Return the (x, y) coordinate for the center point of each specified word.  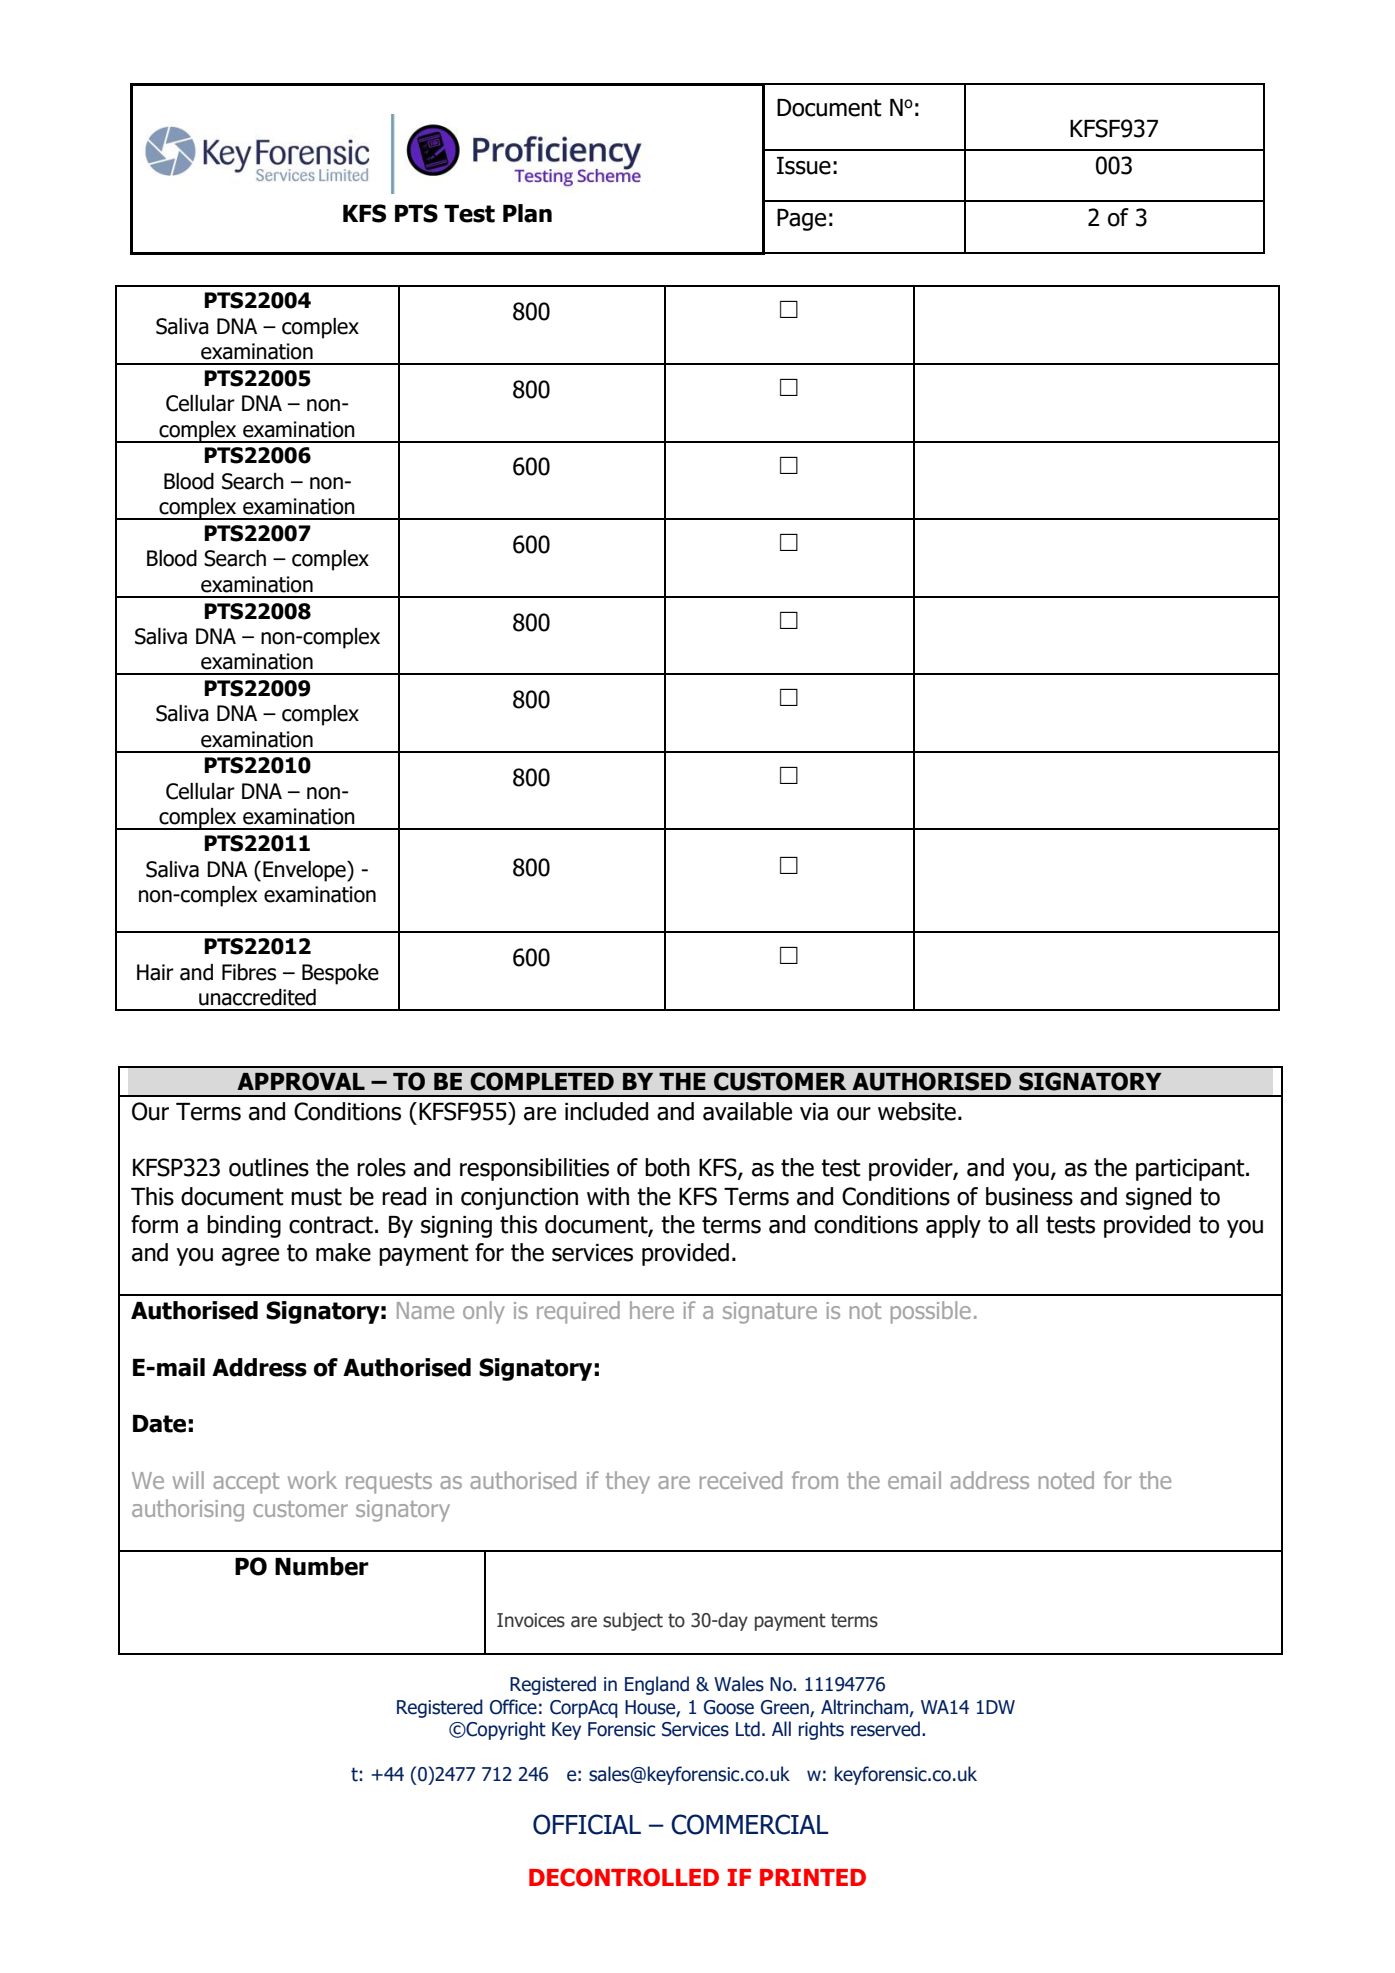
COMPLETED (542, 1081)
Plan (527, 213)
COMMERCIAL (750, 1824)
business (1029, 1196)
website (917, 1111)
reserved (887, 1729)
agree (250, 1257)
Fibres (249, 972)
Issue (804, 166)
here (652, 1310)
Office (513, 1707)
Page (801, 220)
